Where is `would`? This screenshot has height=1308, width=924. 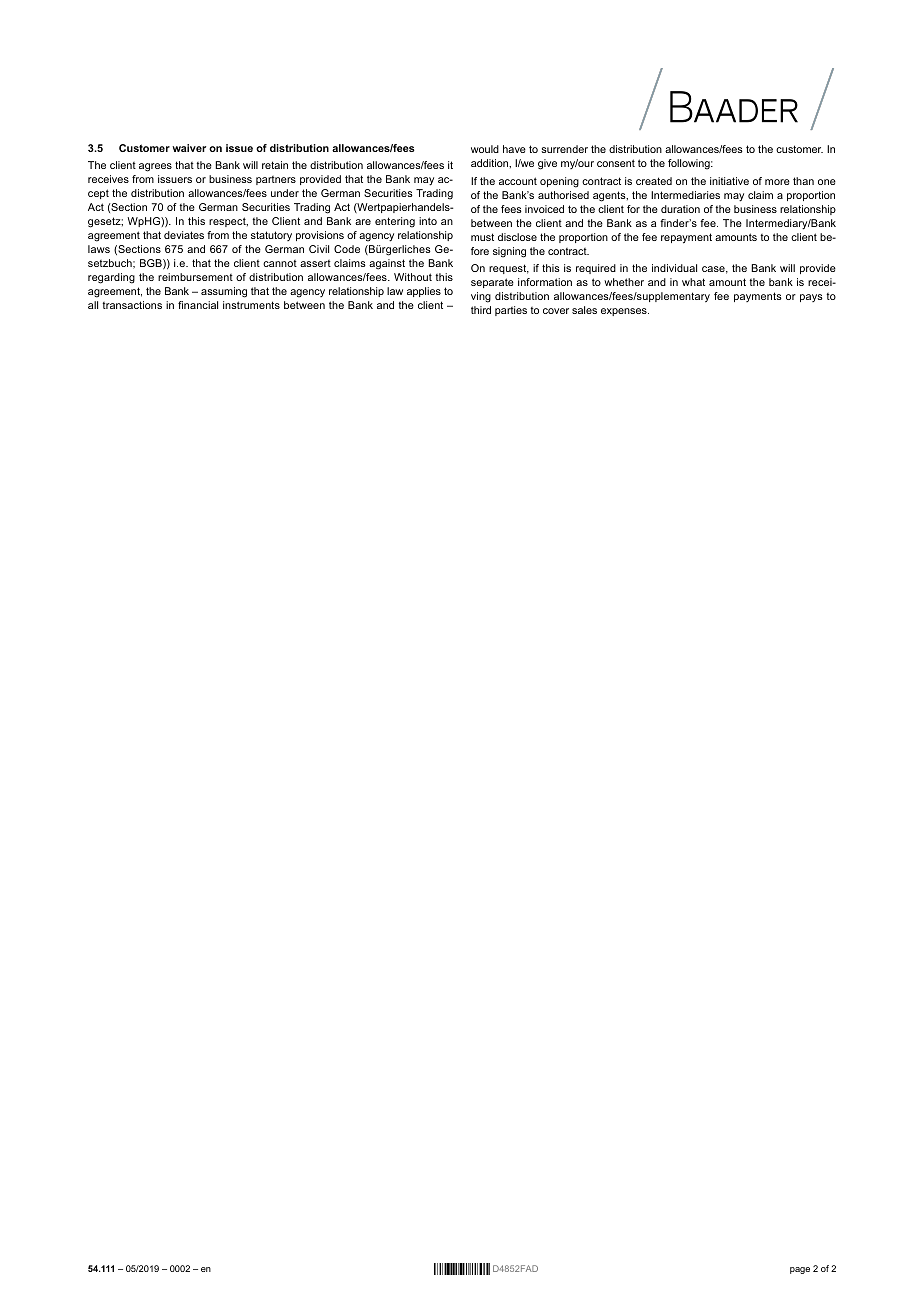 would is located at coordinates (485, 149).
